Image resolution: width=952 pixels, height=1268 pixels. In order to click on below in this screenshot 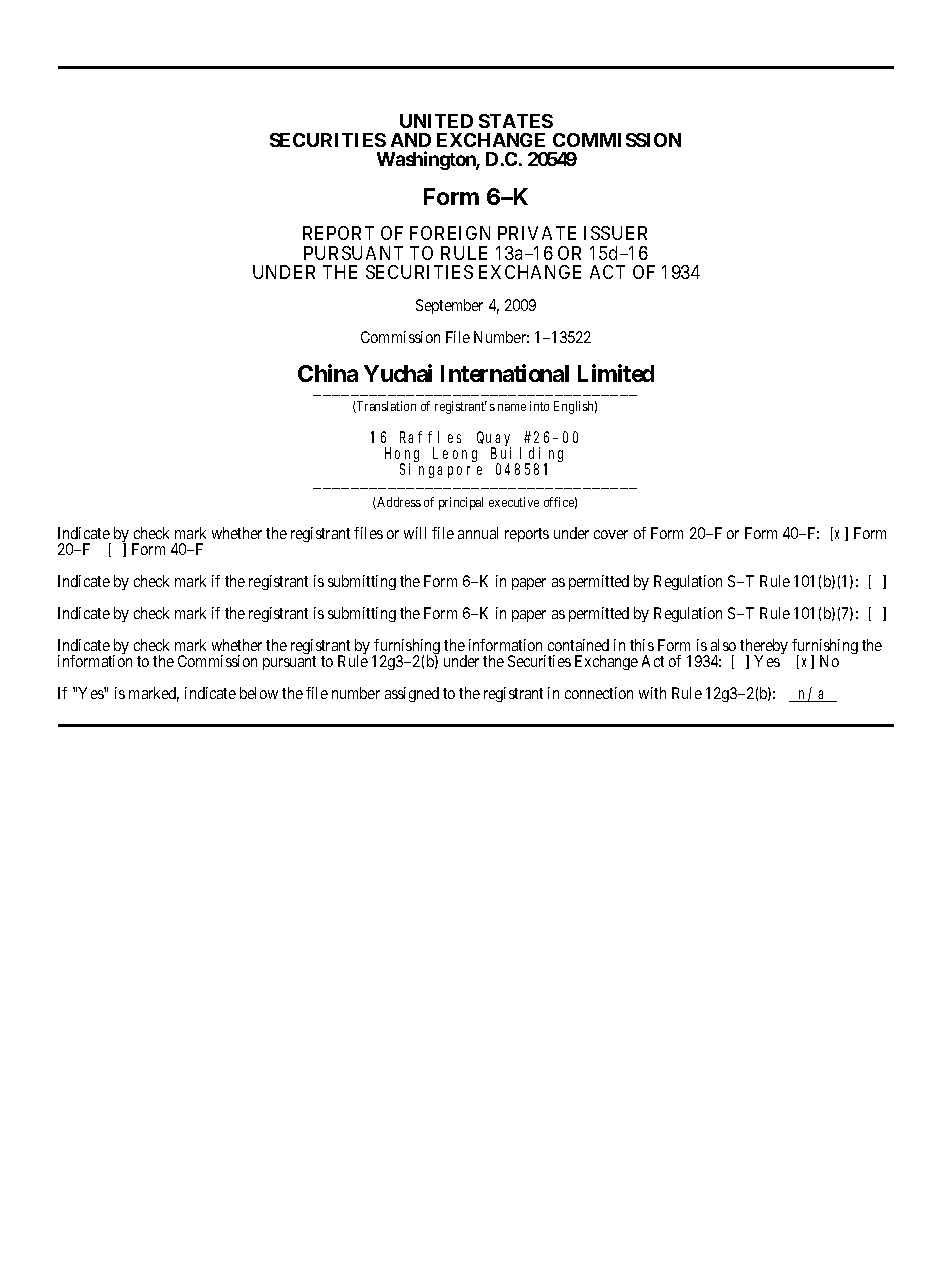, I will do `click(259, 693)`.
